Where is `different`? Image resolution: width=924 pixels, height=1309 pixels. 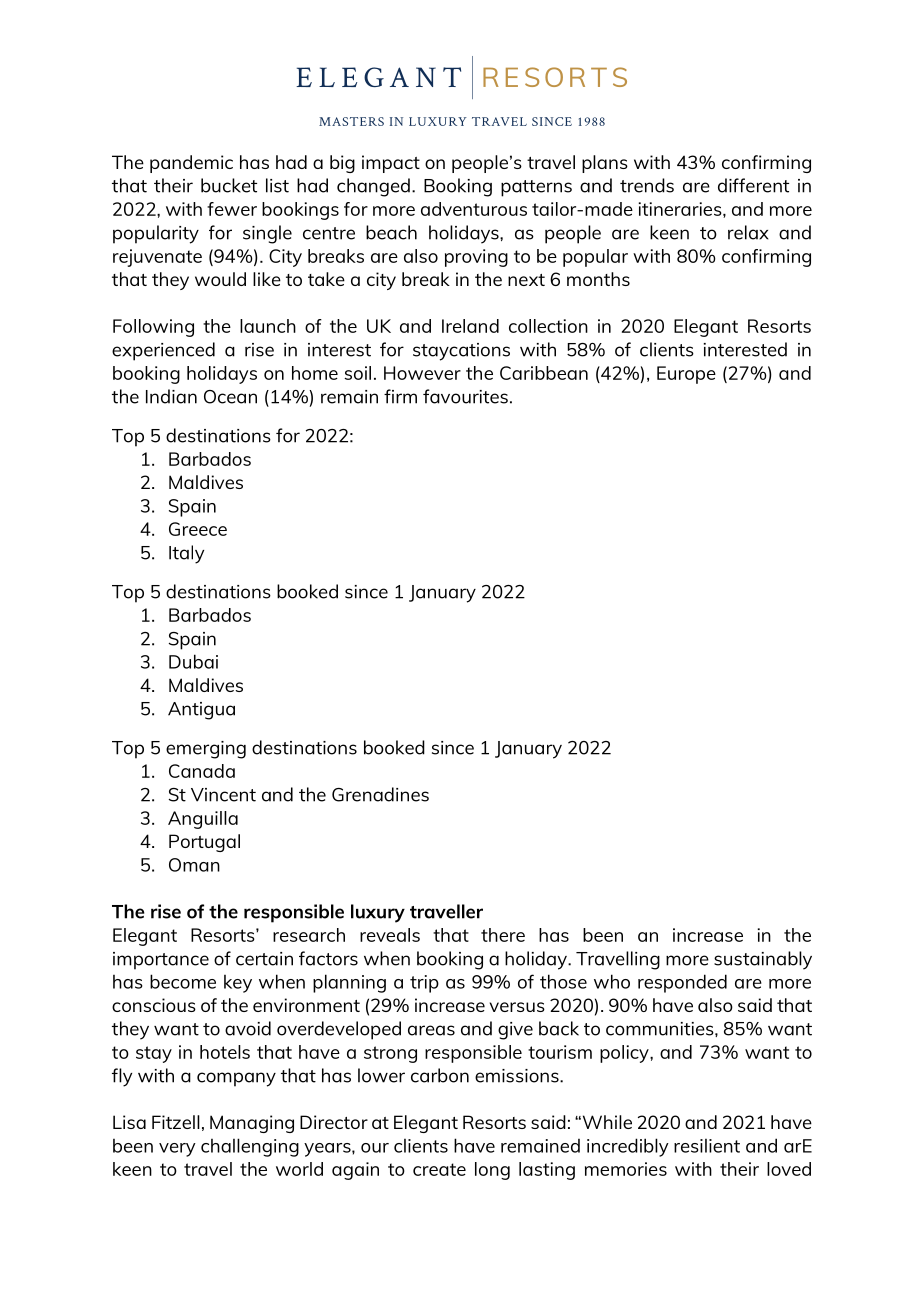 different is located at coordinates (753, 185).
